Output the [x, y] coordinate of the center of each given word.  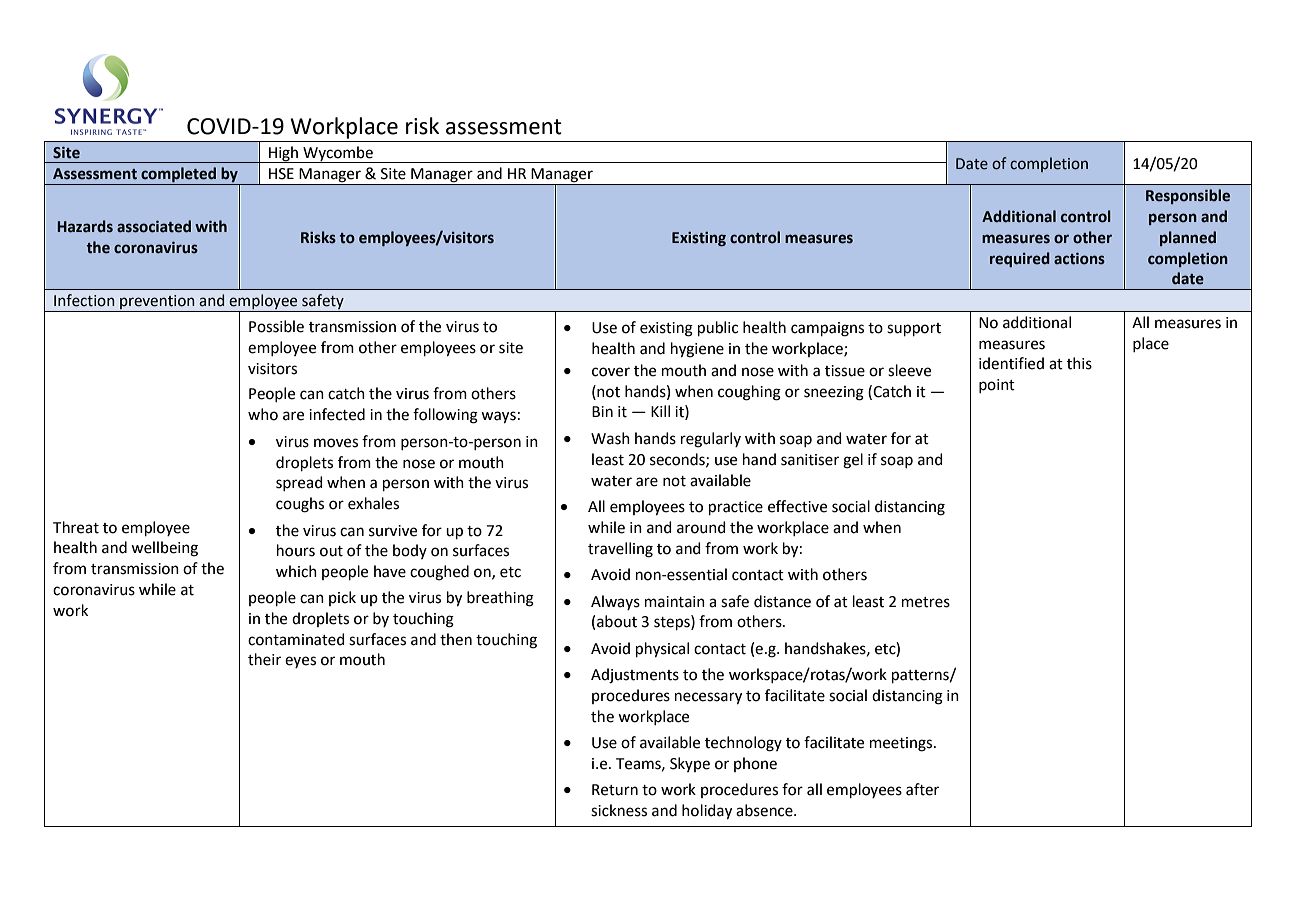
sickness [619, 810]
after [922, 789]
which [296, 571]
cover [611, 372]
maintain [675, 602]
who [263, 414]
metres [926, 602]
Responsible [1188, 196]
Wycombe [338, 154]
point [997, 386]
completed [178, 176]
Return [615, 790]
